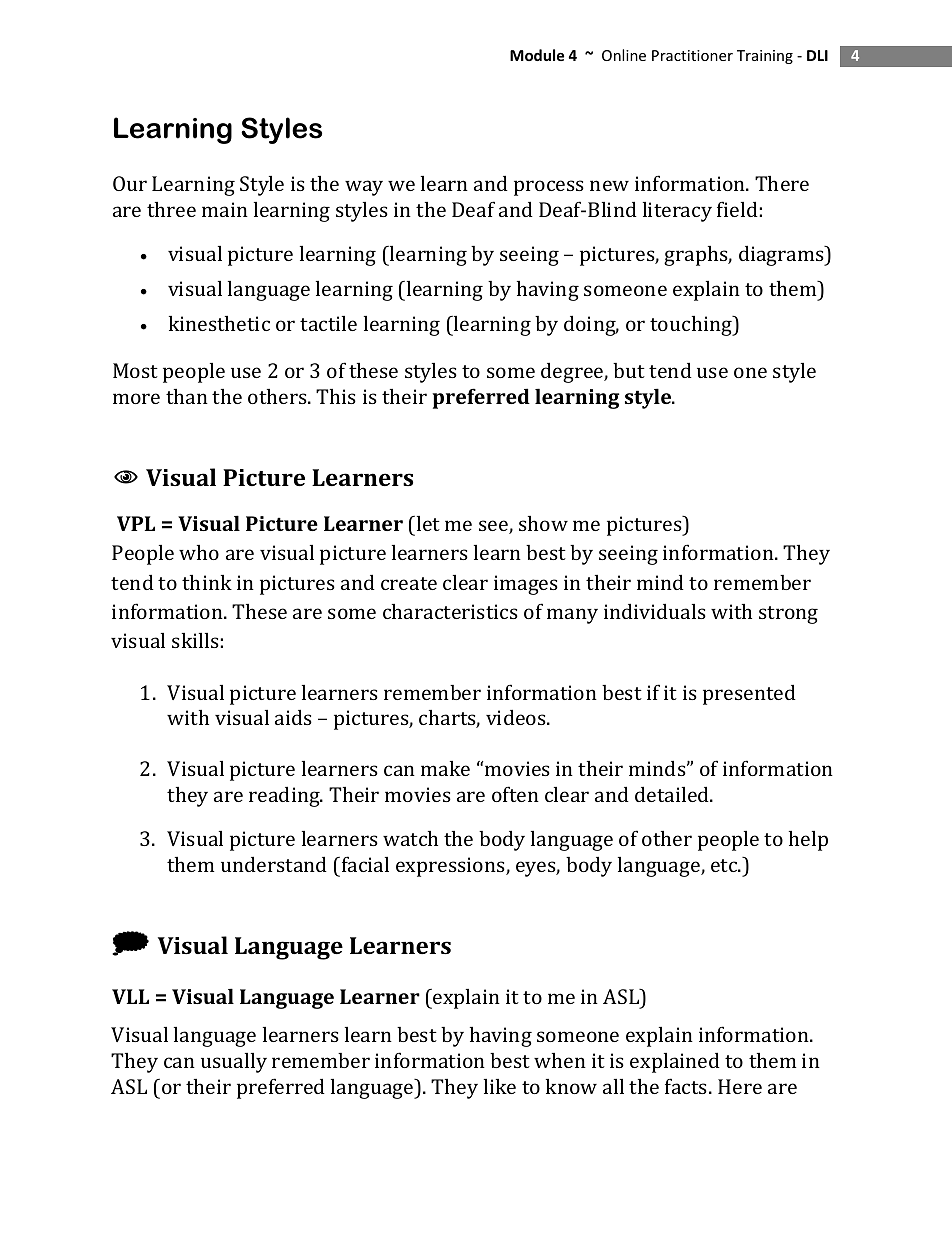 This screenshot has height=1233, width=952. I want to click on presented, so click(749, 694).
